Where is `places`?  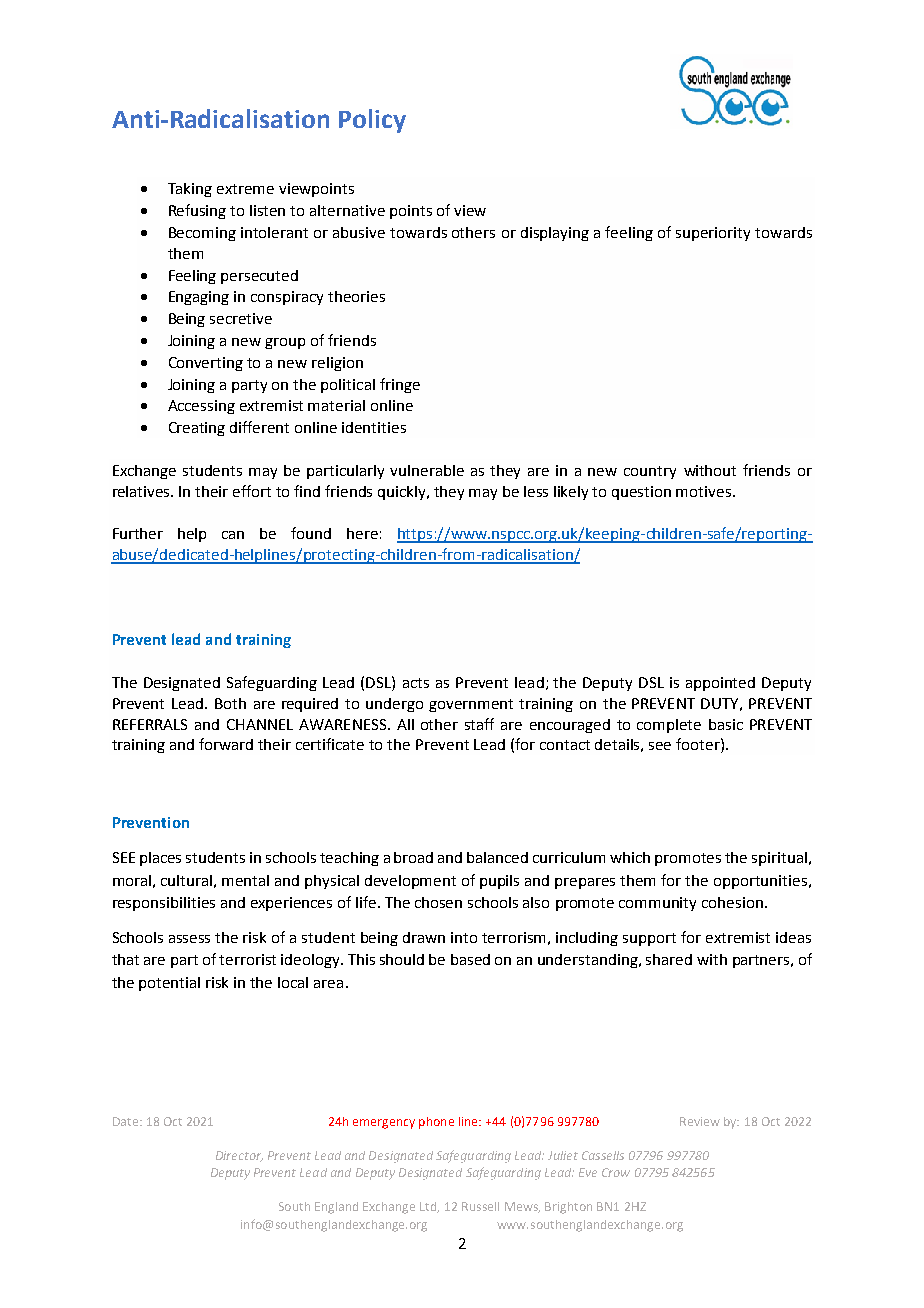
places is located at coordinates (160, 859).
